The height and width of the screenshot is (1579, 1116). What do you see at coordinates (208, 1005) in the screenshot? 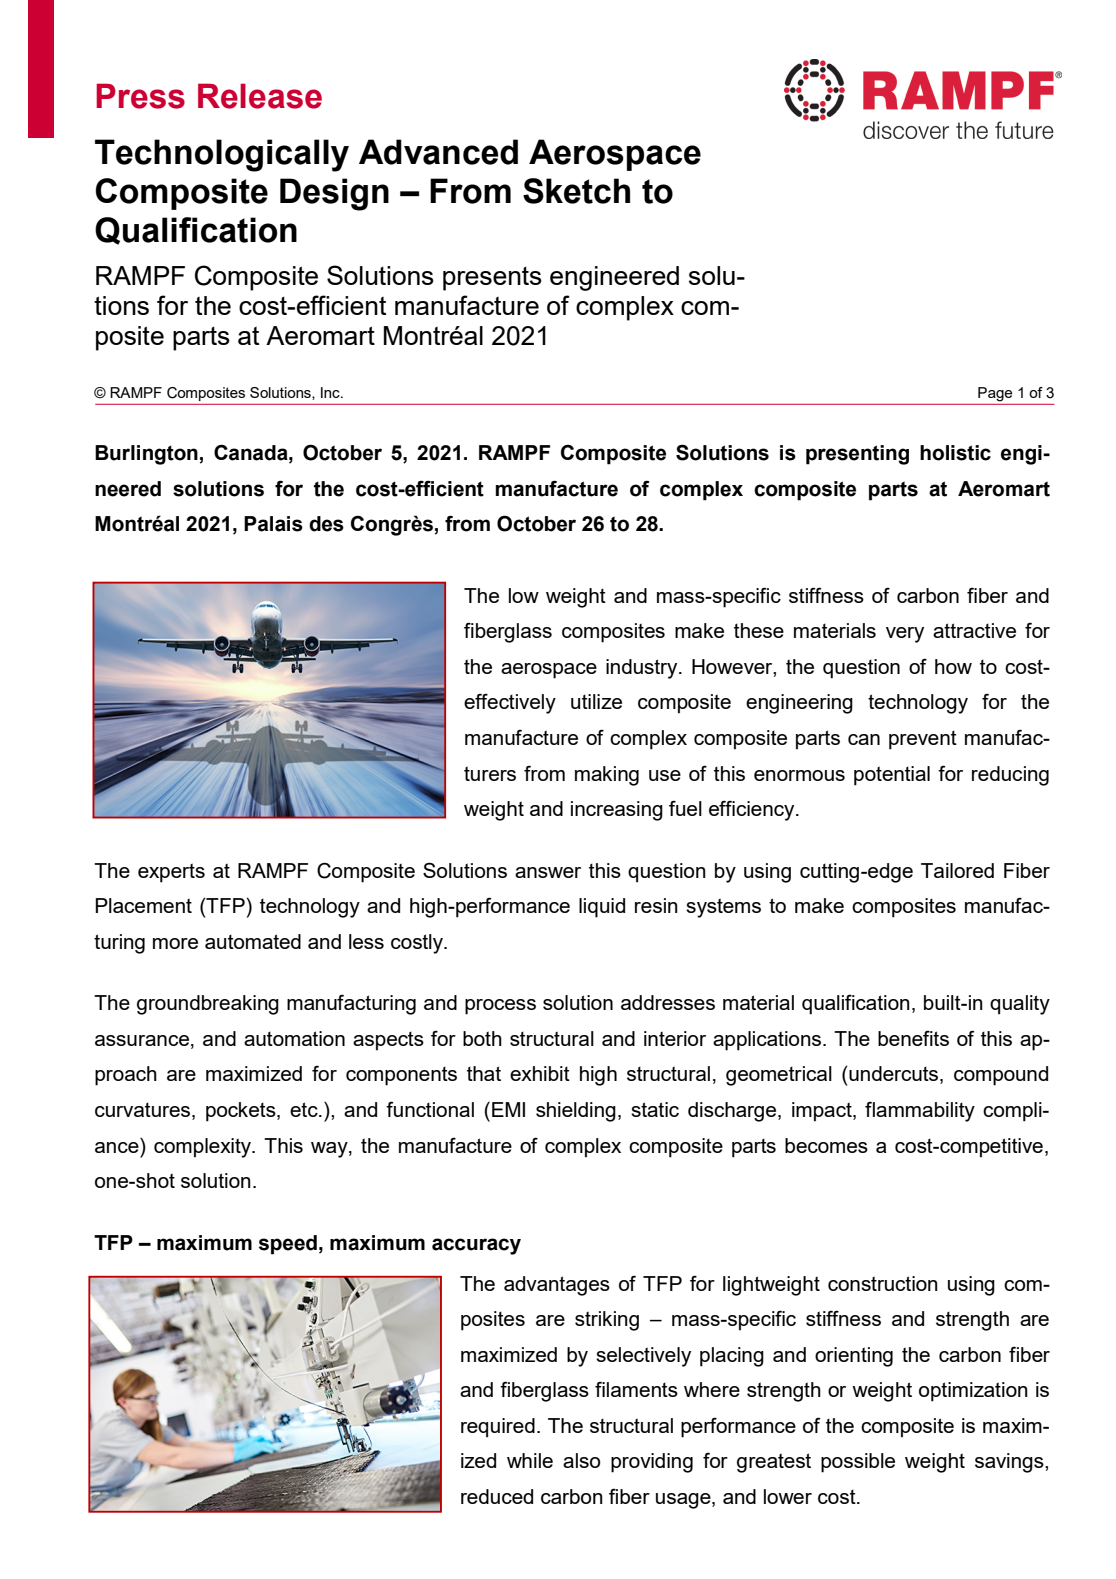
I see `groundbreaking` at bounding box center [208, 1005].
